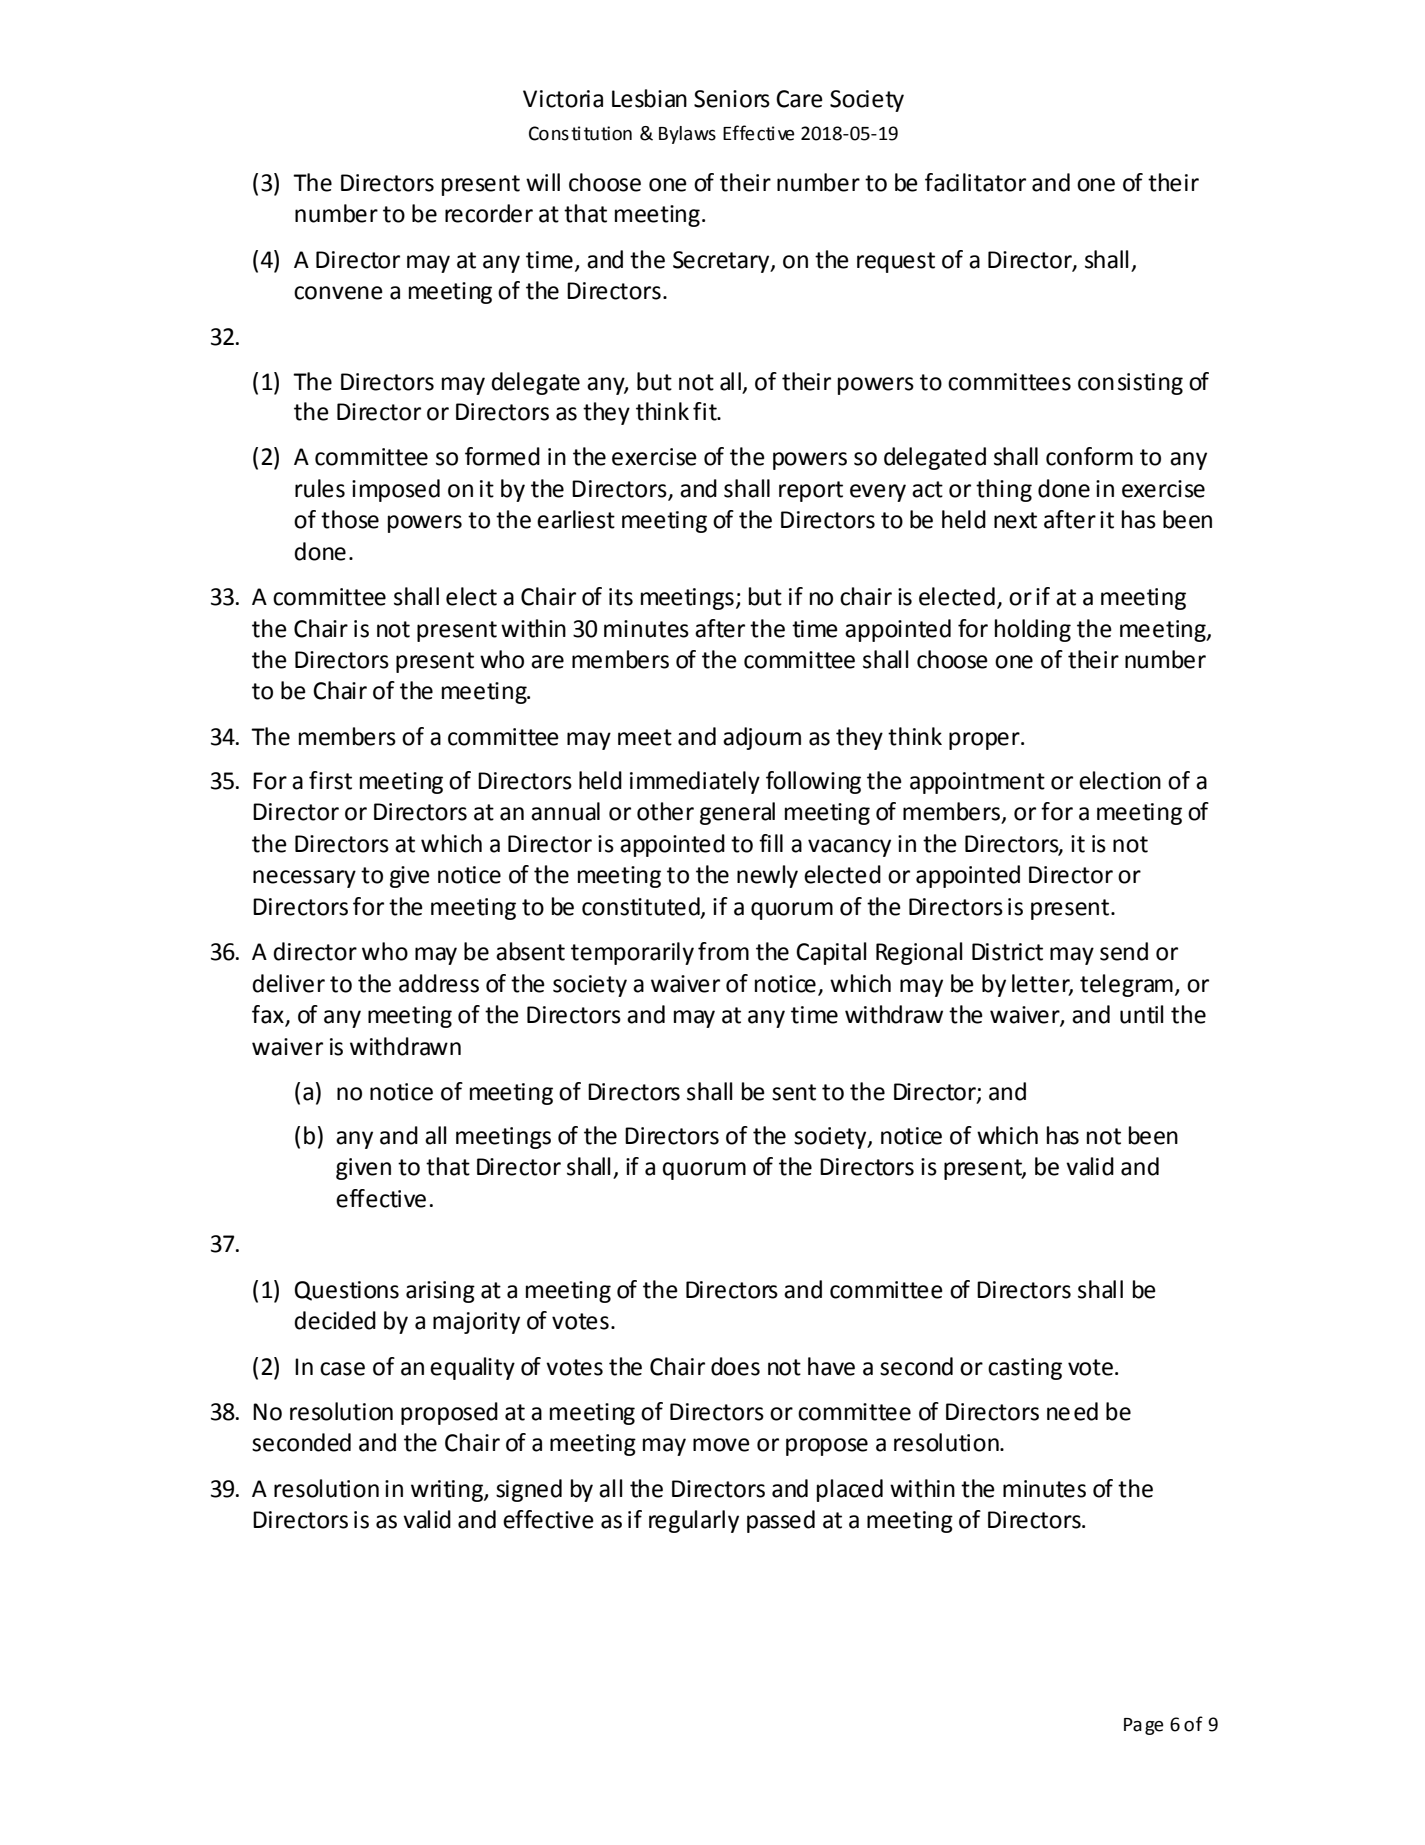 The width and height of the screenshot is (1425, 1845). I want to click on its, so click(621, 597).
